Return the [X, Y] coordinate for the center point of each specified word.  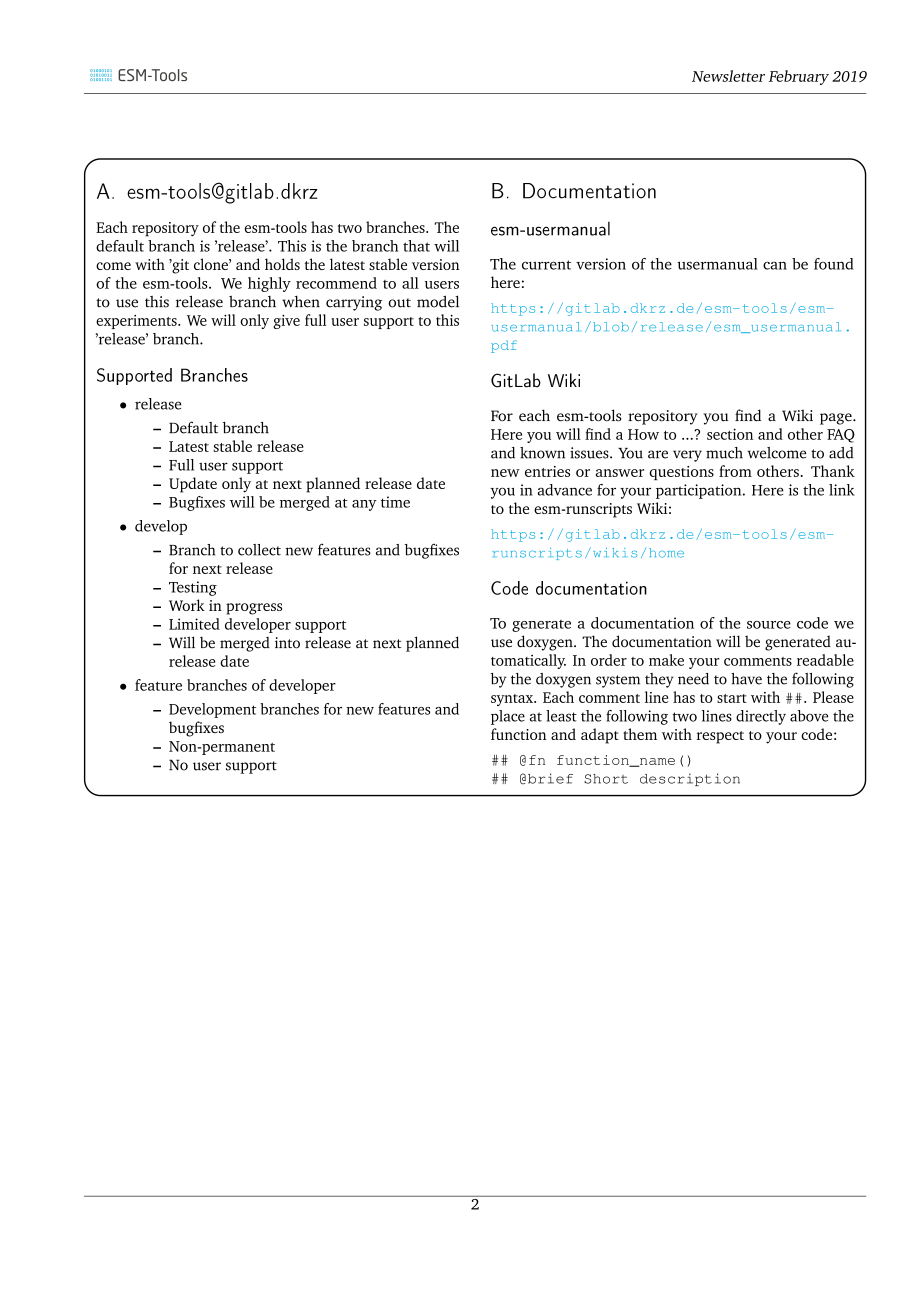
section [730, 434]
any [364, 505]
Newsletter [728, 76]
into [287, 643]
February [799, 77]
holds [282, 264]
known [542, 453]
